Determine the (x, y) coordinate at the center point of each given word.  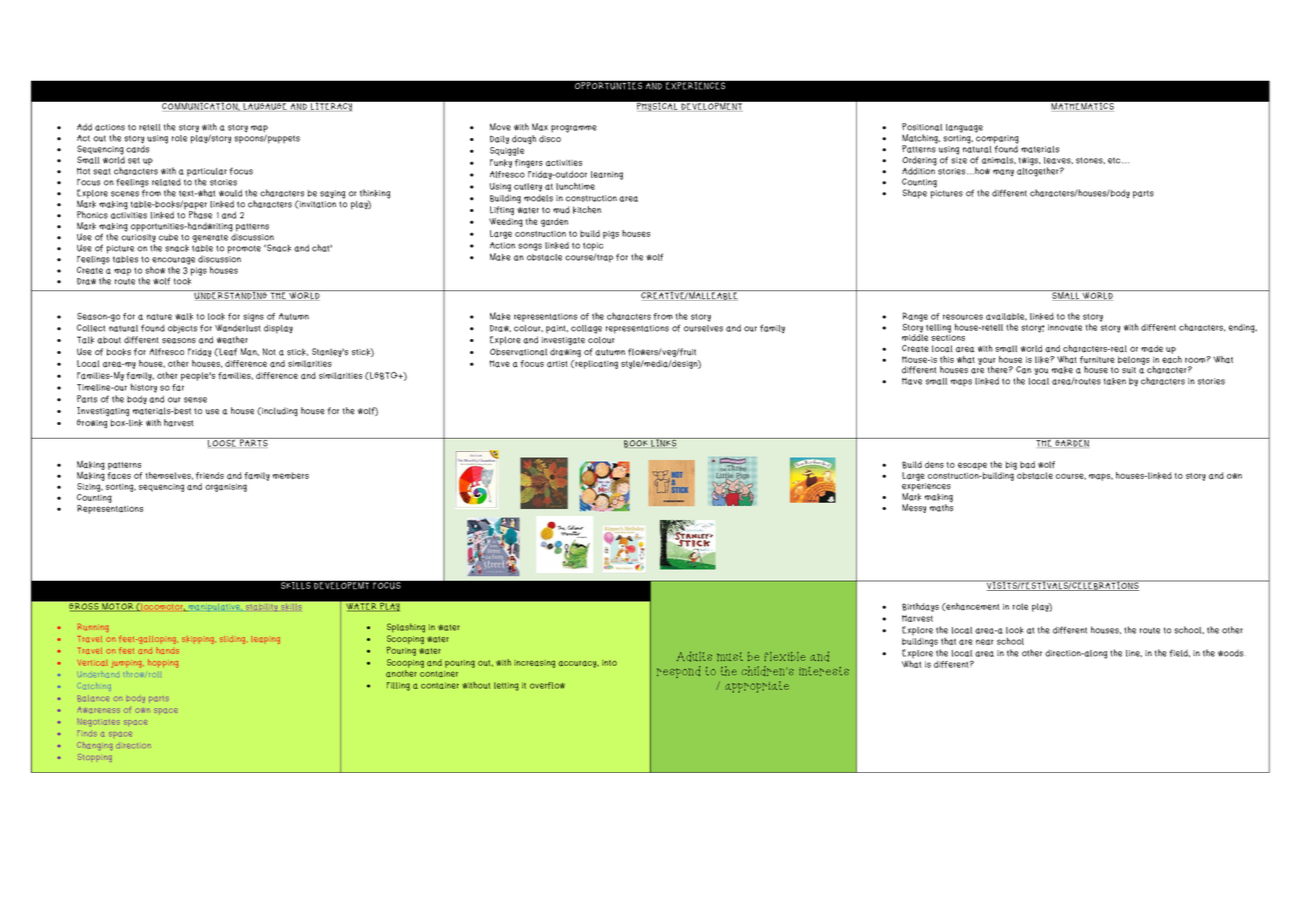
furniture (1097, 360)
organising (226, 488)
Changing (94, 746)
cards (137, 148)
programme (574, 129)
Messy (914, 508)
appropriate (757, 687)
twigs (1030, 161)
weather (232, 340)
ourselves (703, 328)
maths (941, 507)
